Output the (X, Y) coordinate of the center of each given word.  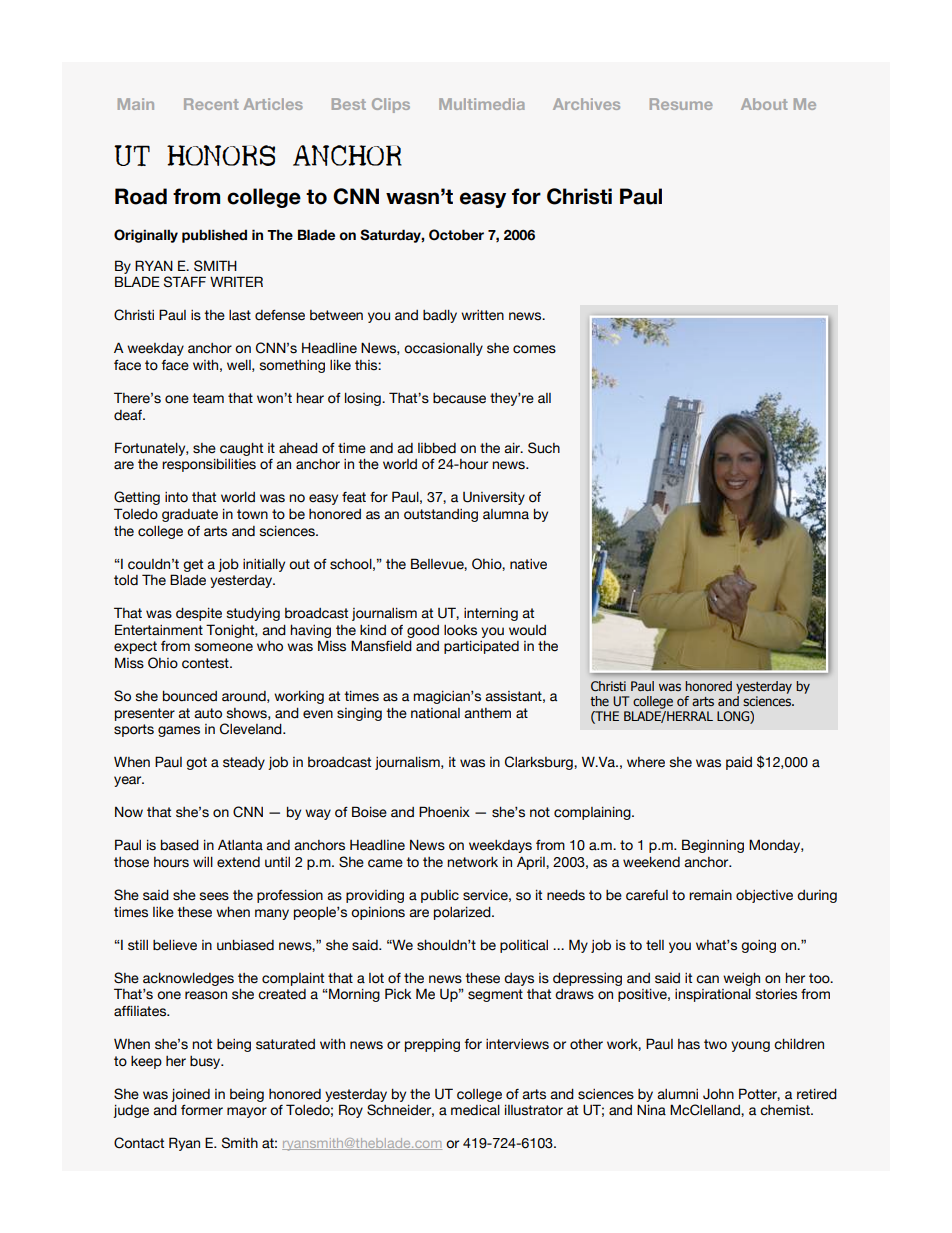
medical (475, 1110)
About (764, 104)
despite (199, 614)
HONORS (221, 155)
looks (460, 630)
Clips (391, 105)
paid (739, 763)
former (202, 1110)
